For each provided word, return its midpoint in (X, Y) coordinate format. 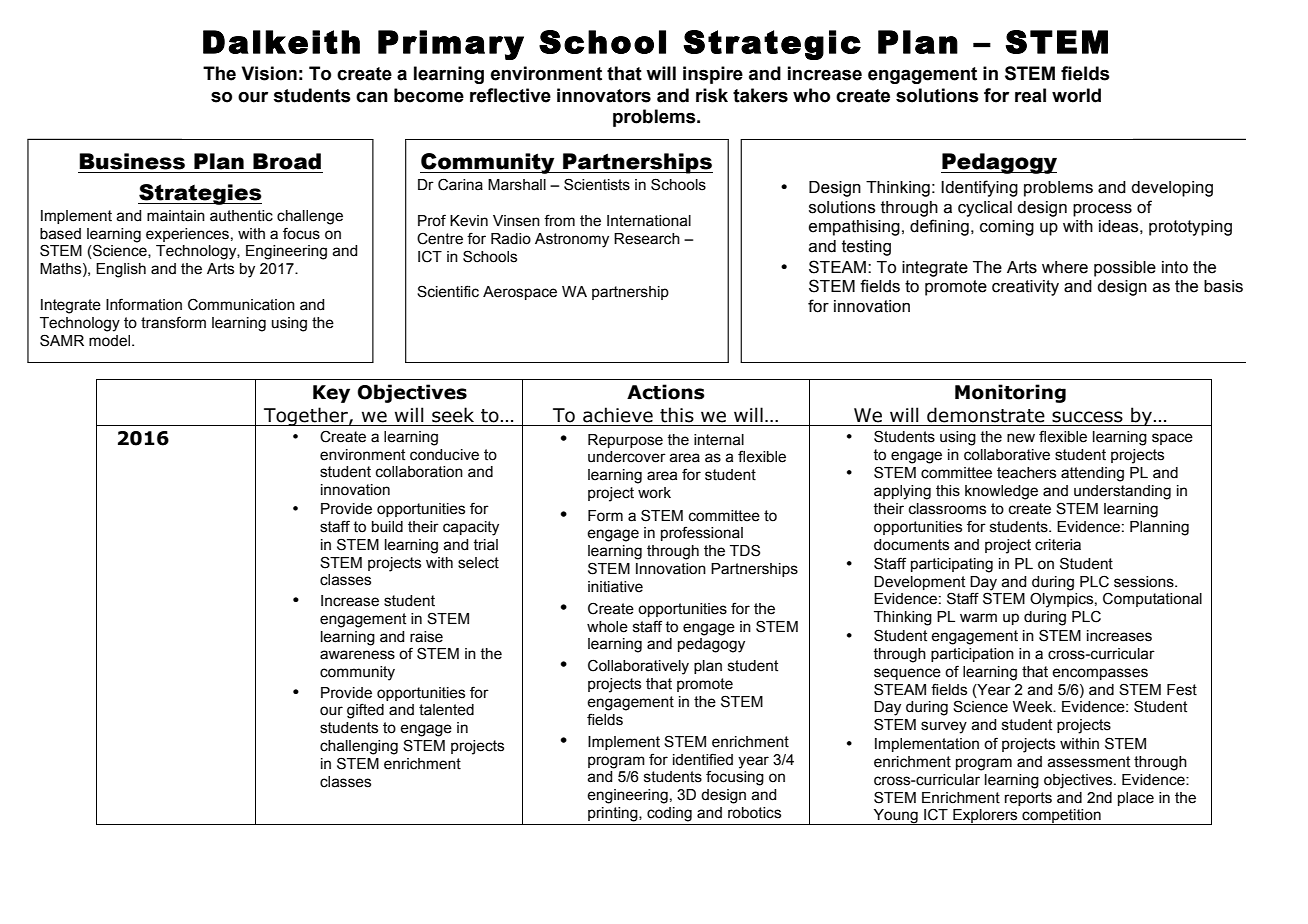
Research (647, 239)
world (1076, 95)
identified (703, 759)
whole (607, 627)
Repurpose (625, 441)
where (1065, 267)
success (1087, 417)
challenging (359, 747)
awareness (357, 655)
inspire (713, 75)
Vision (269, 73)
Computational (1152, 599)
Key (331, 394)
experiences (187, 235)
